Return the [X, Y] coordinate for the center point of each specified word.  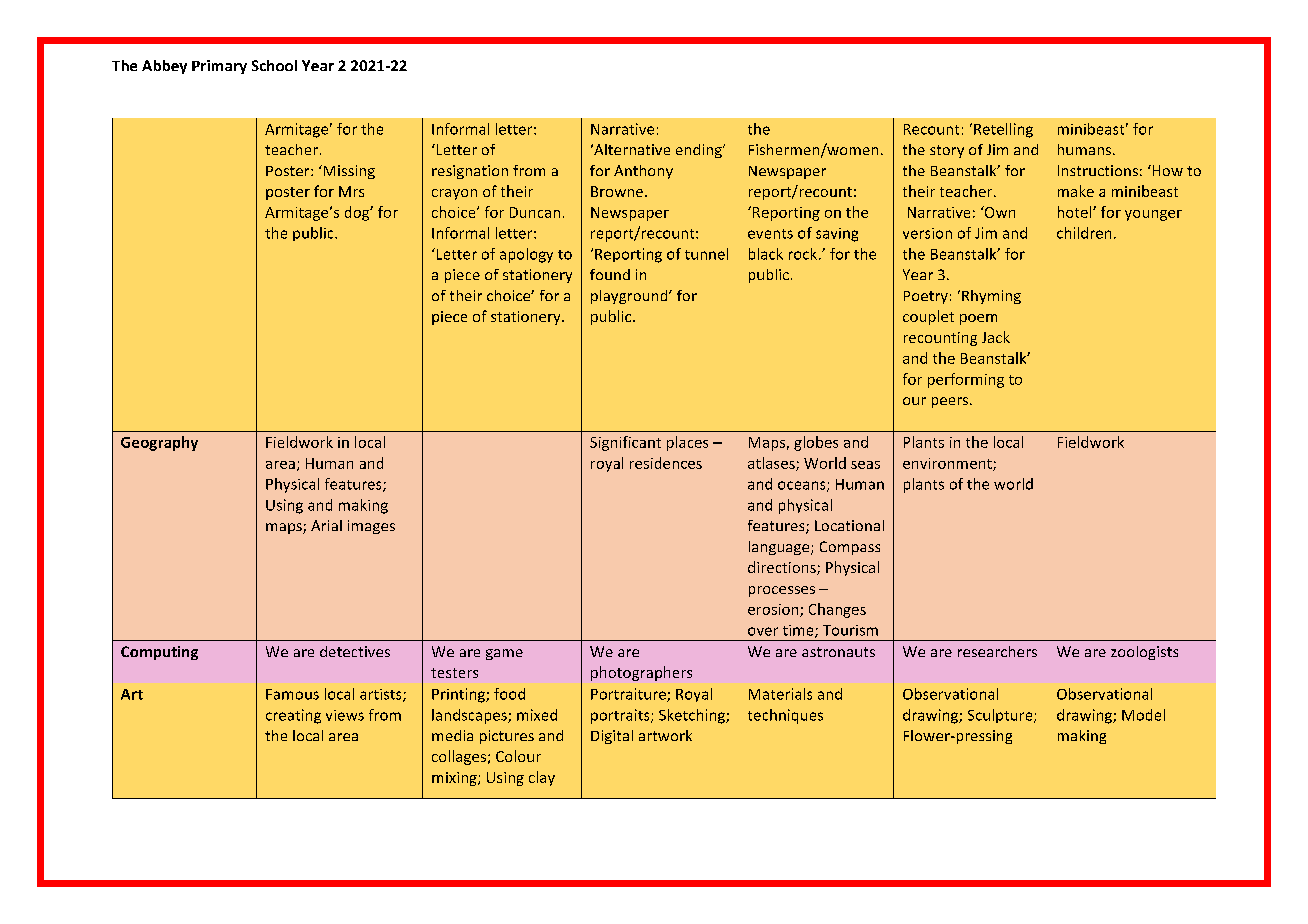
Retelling [1003, 130]
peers [951, 402]
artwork [665, 735]
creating [293, 716]
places [687, 443]
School [274, 65]
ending [700, 151]
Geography [159, 443]
